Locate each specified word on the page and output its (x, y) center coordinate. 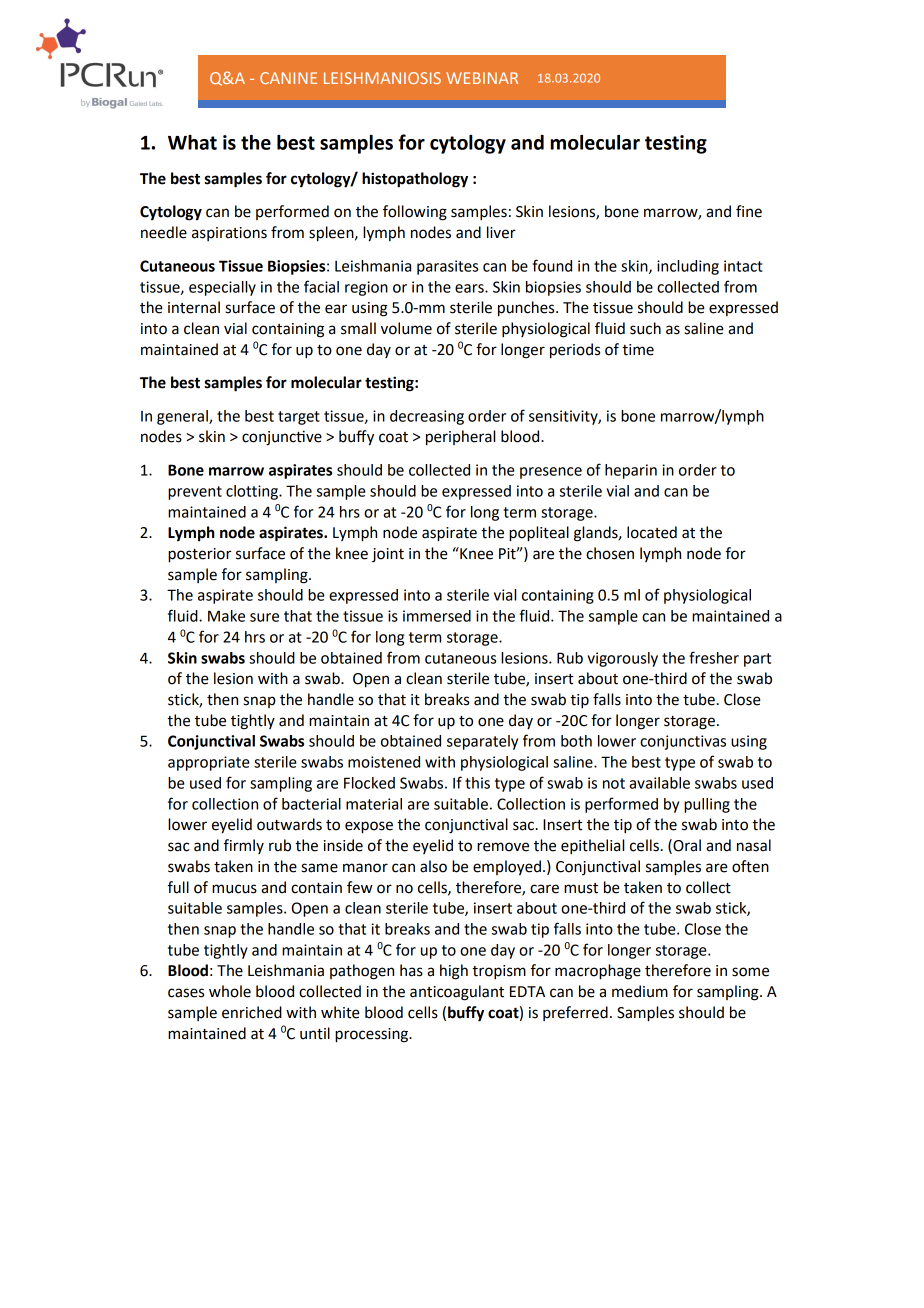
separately (482, 742)
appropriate (209, 763)
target (299, 418)
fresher (714, 657)
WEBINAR (482, 78)
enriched (252, 1012)
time (638, 350)
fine (749, 211)
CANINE (288, 78)
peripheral (460, 438)
